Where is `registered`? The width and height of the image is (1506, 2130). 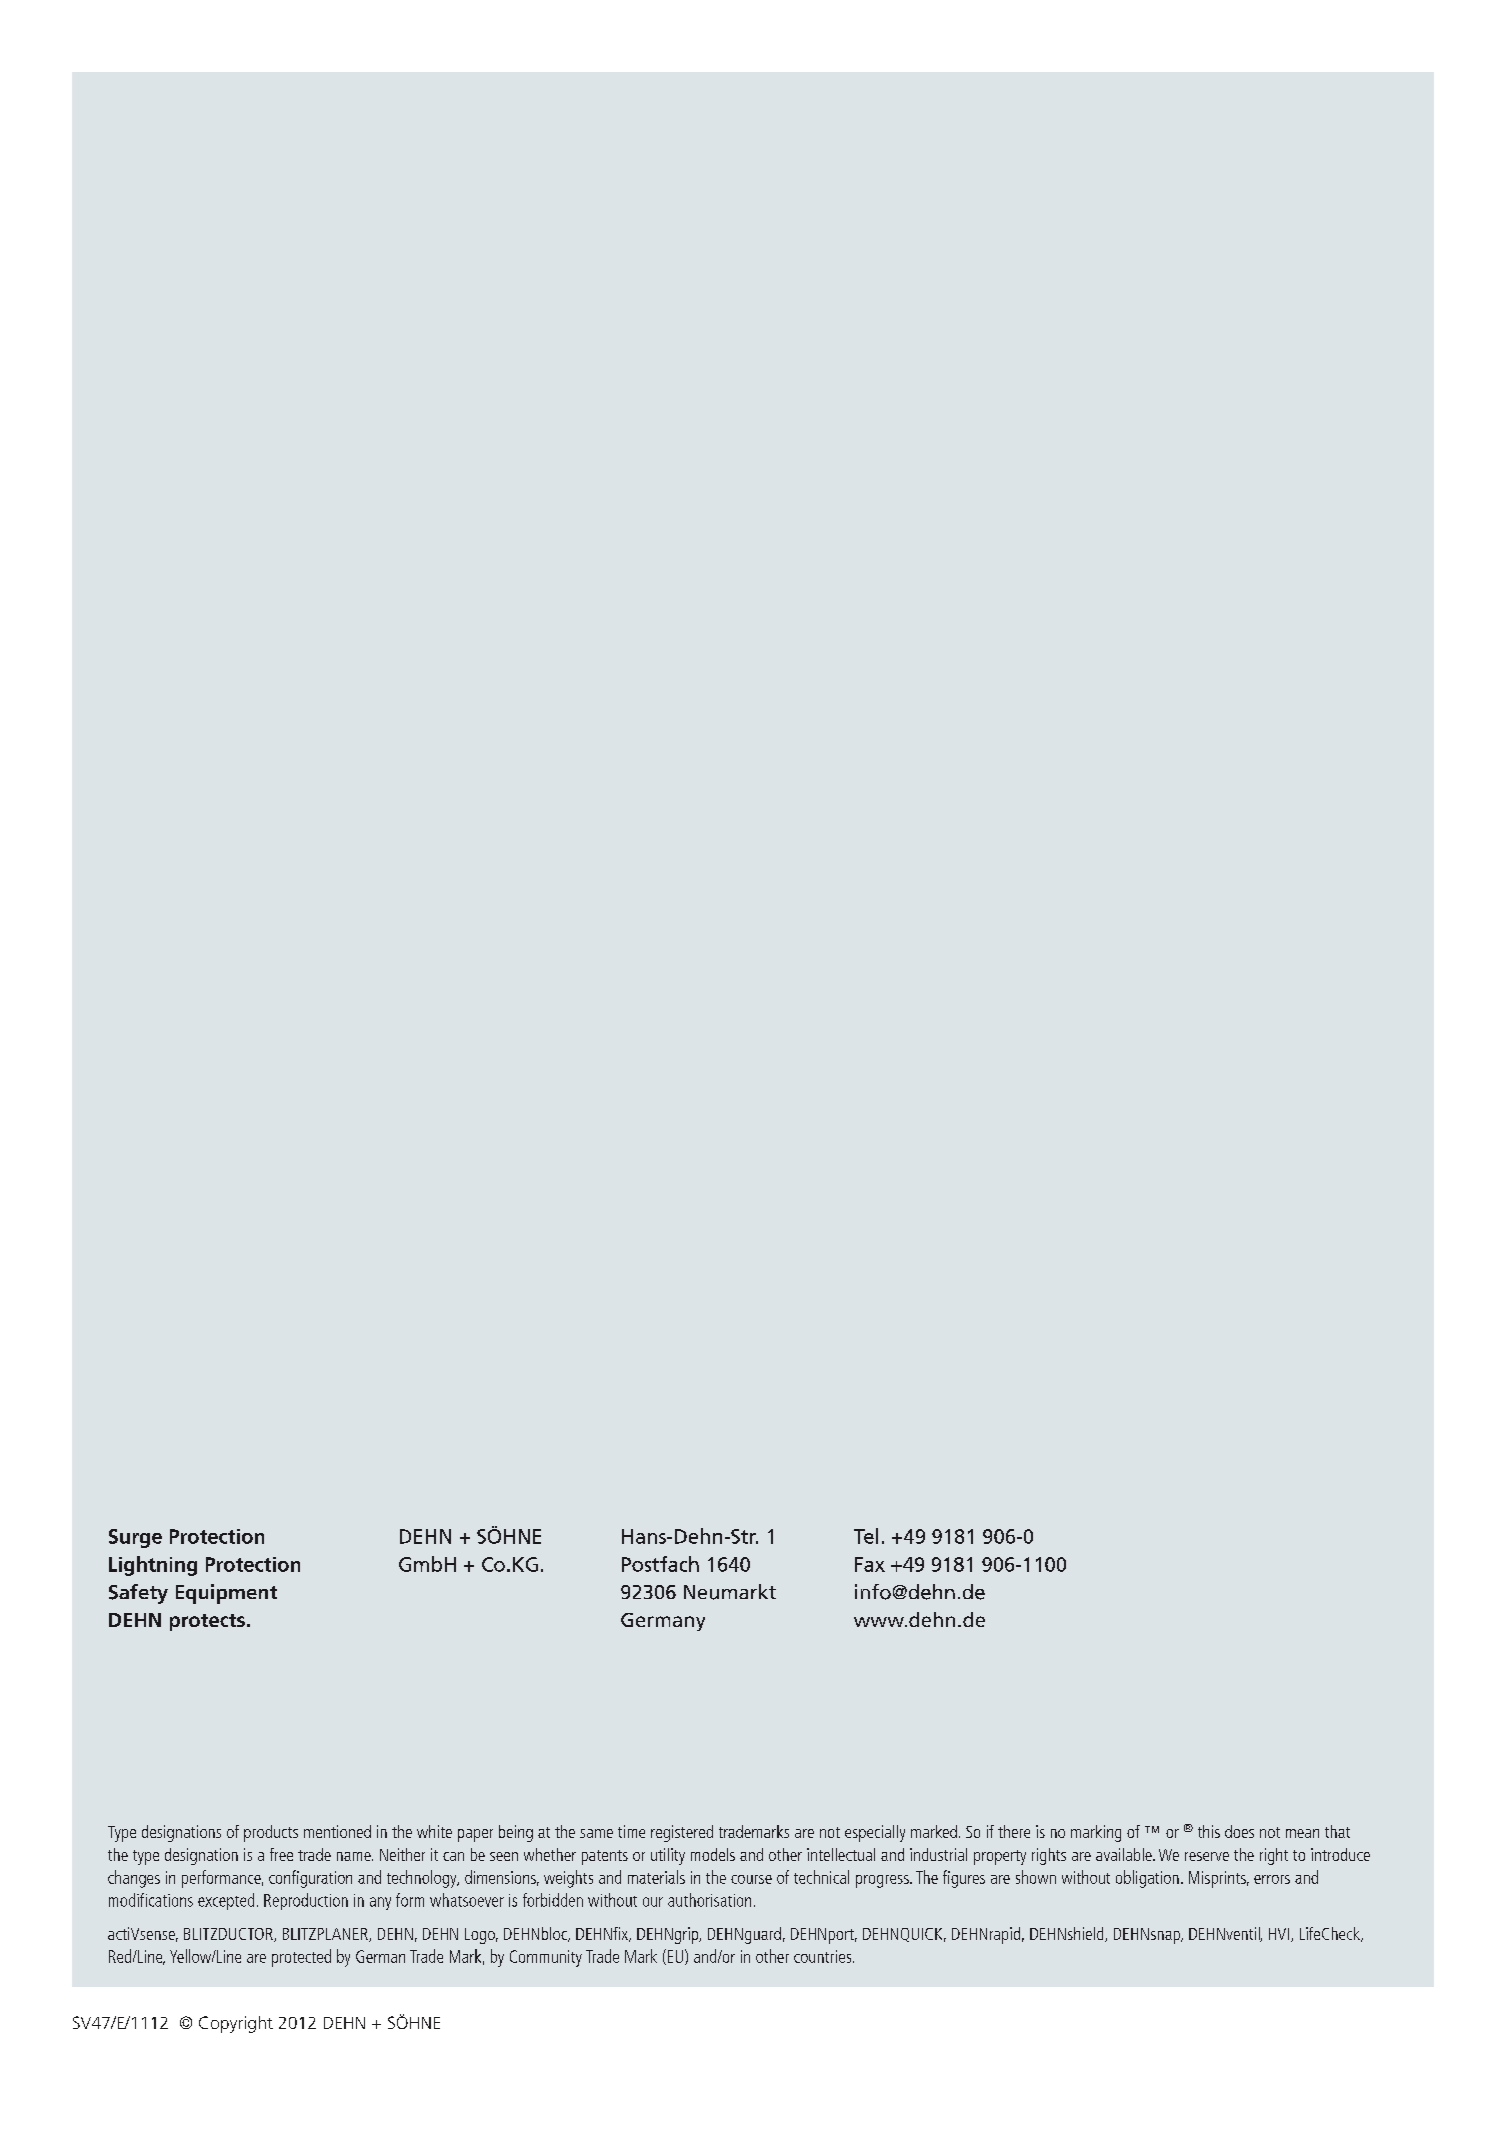 registered is located at coordinates (682, 1833).
